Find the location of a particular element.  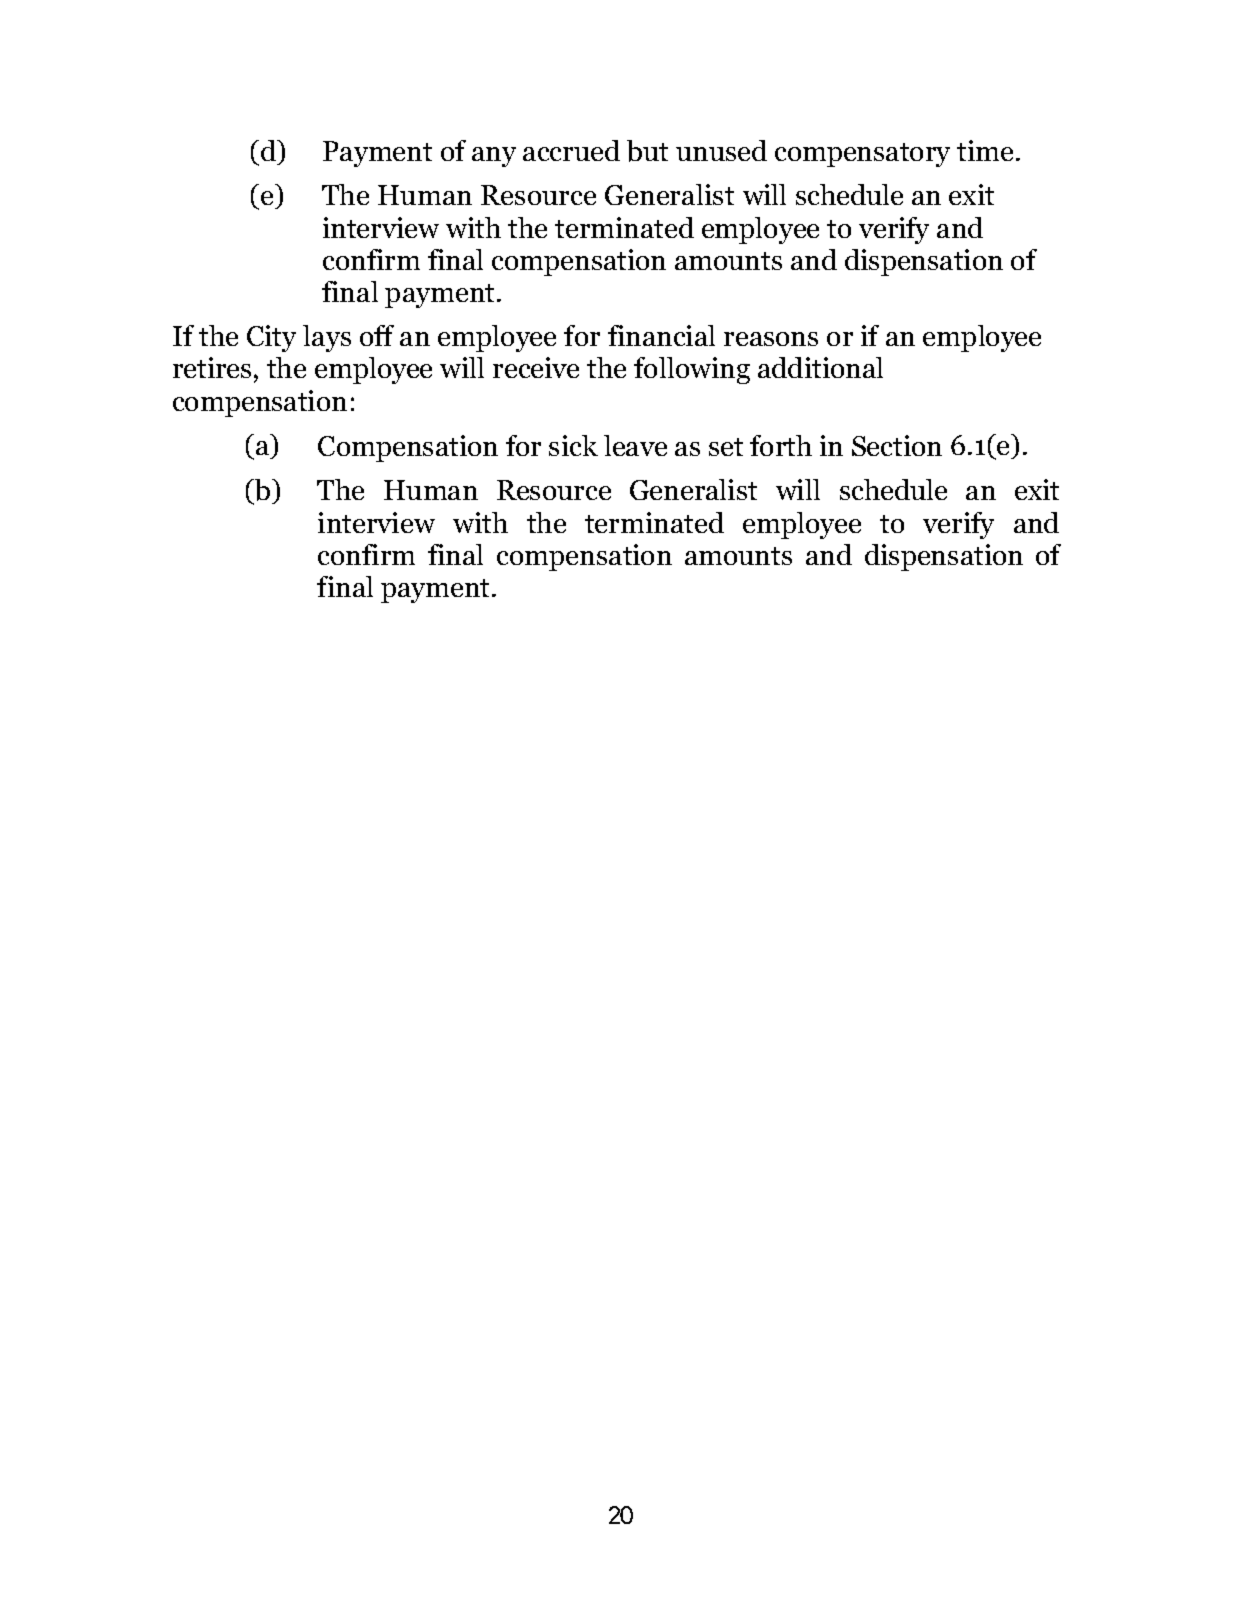

reasons is located at coordinates (771, 339).
